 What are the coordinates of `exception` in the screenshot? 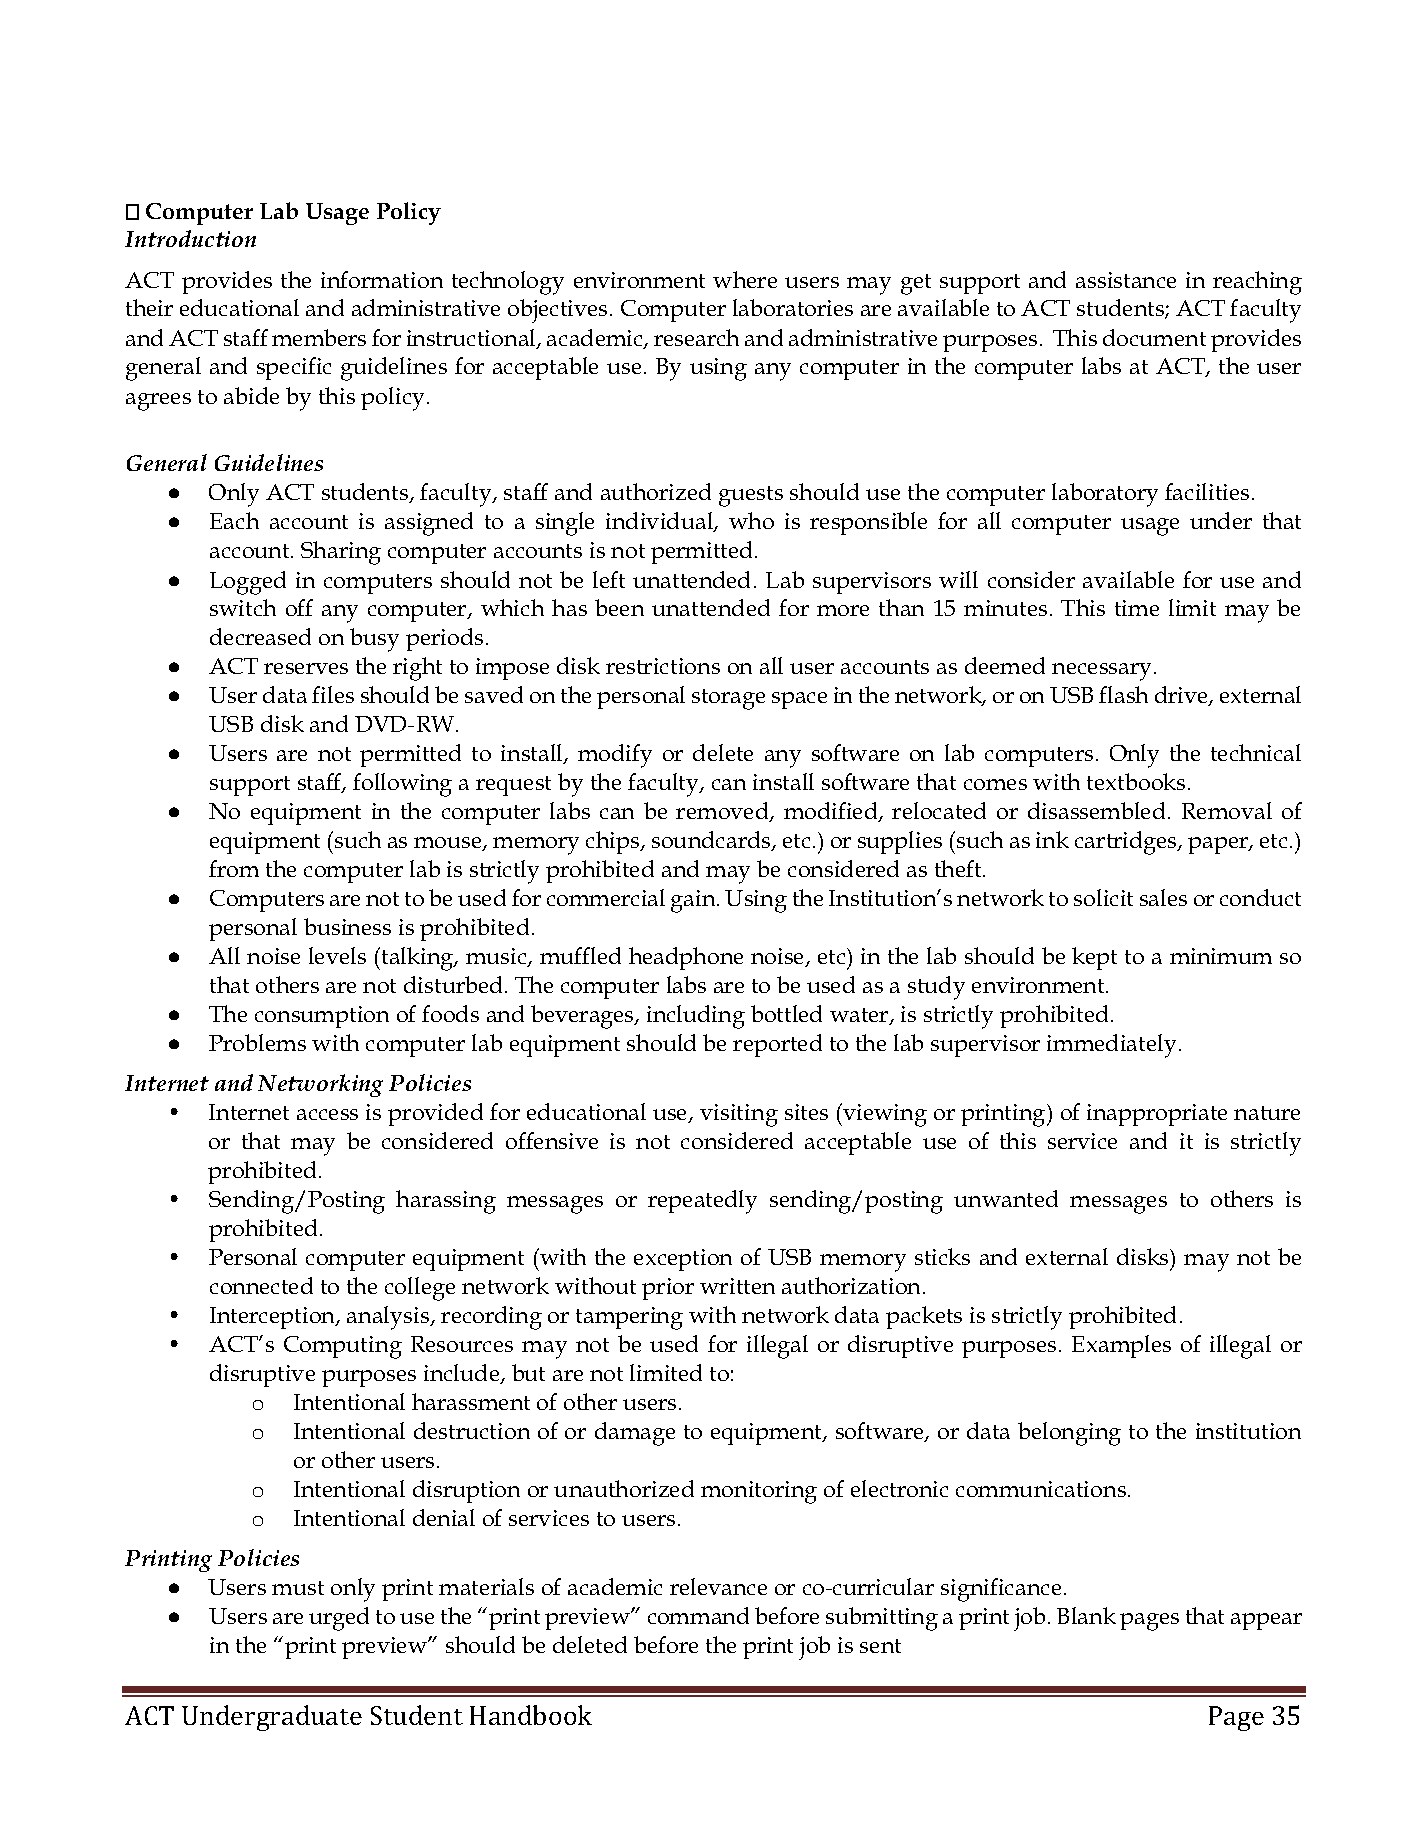 It's located at (683, 1260).
